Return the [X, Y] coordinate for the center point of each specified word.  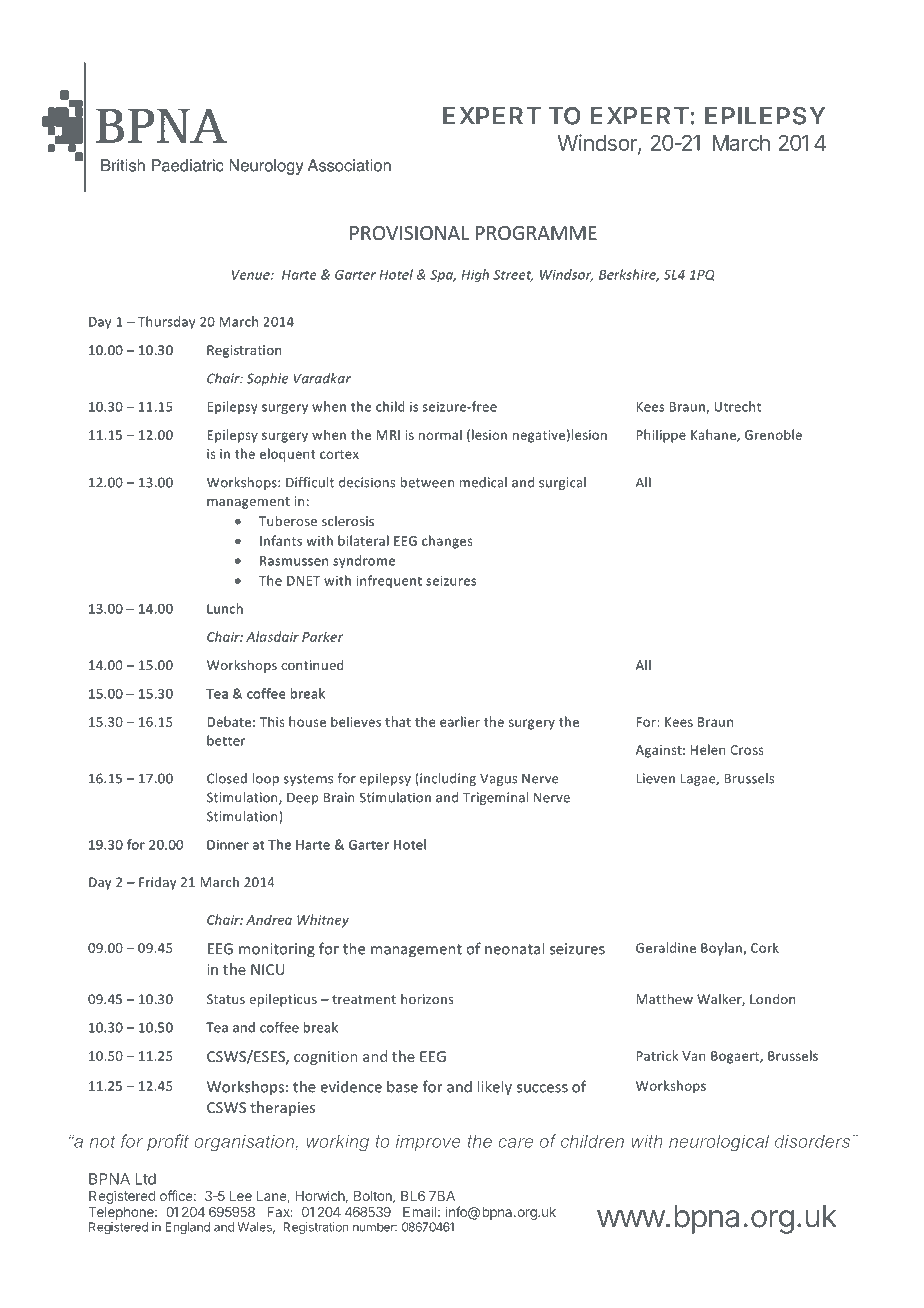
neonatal [514, 948]
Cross [747, 750]
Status [226, 999]
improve [428, 1143]
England [187, 1228]
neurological [719, 1143]
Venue [252, 275]
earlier [460, 721]
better [226, 740]
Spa [443, 276]
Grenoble [773, 434]
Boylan [722, 949]
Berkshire [629, 275]
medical [483, 482]
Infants [281, 540]
